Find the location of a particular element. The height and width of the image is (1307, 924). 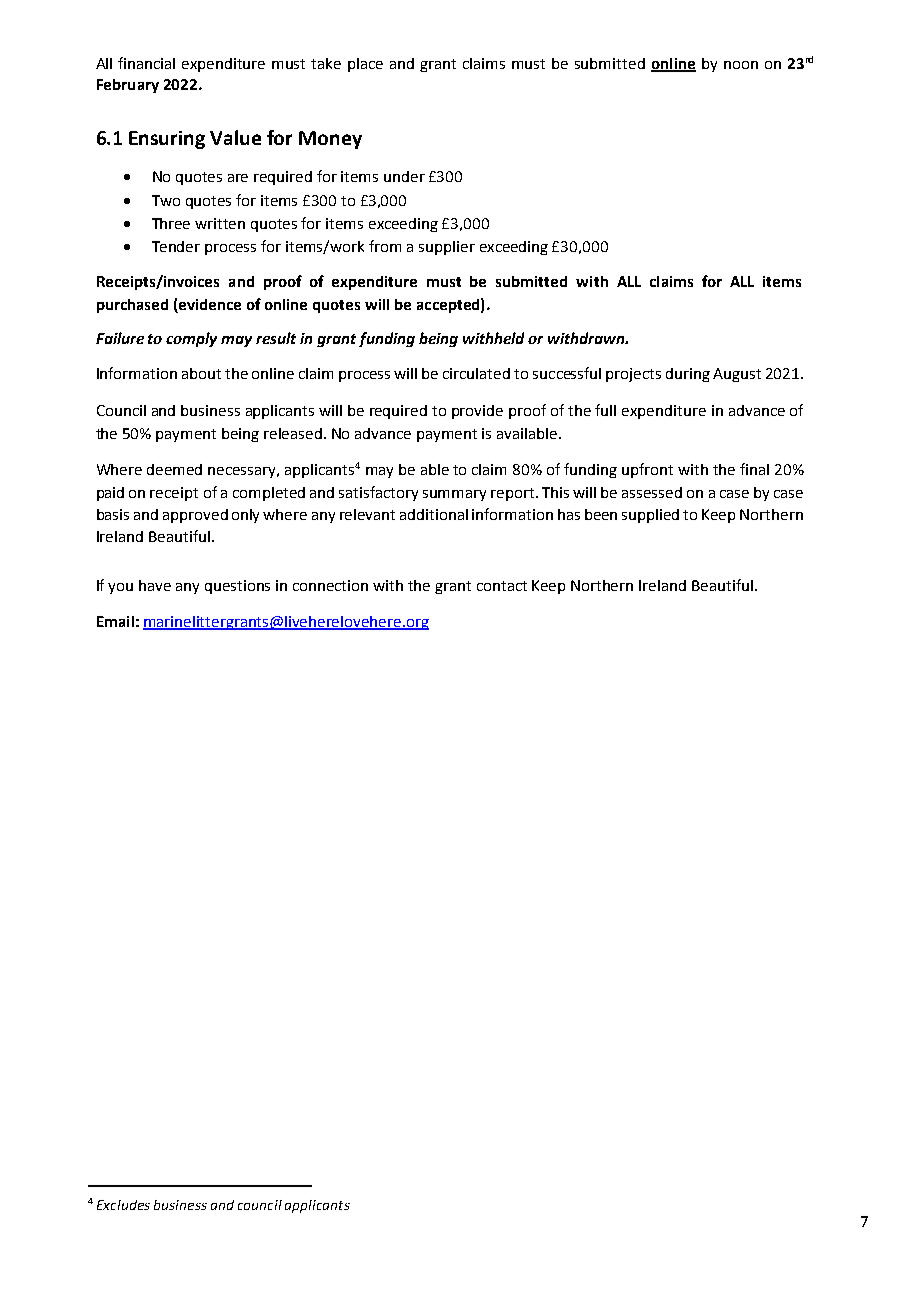

contact is located at coordinates (502, 586).
